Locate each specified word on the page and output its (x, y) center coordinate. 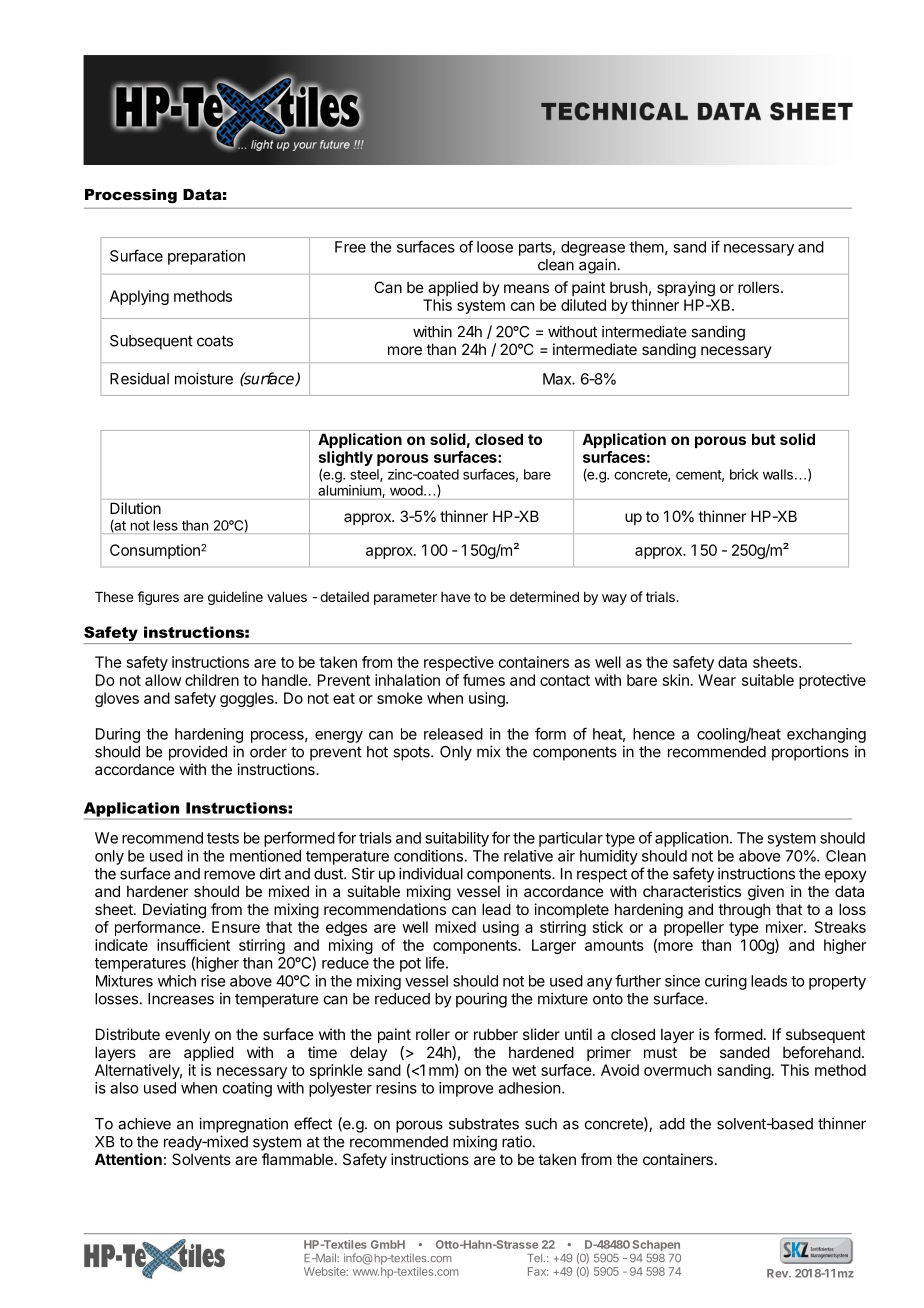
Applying (139, 297)
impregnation (243, 1125)
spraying (686, 289)
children (212, 680)
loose (495, 247)
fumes (484, 680)
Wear (717, 680)
